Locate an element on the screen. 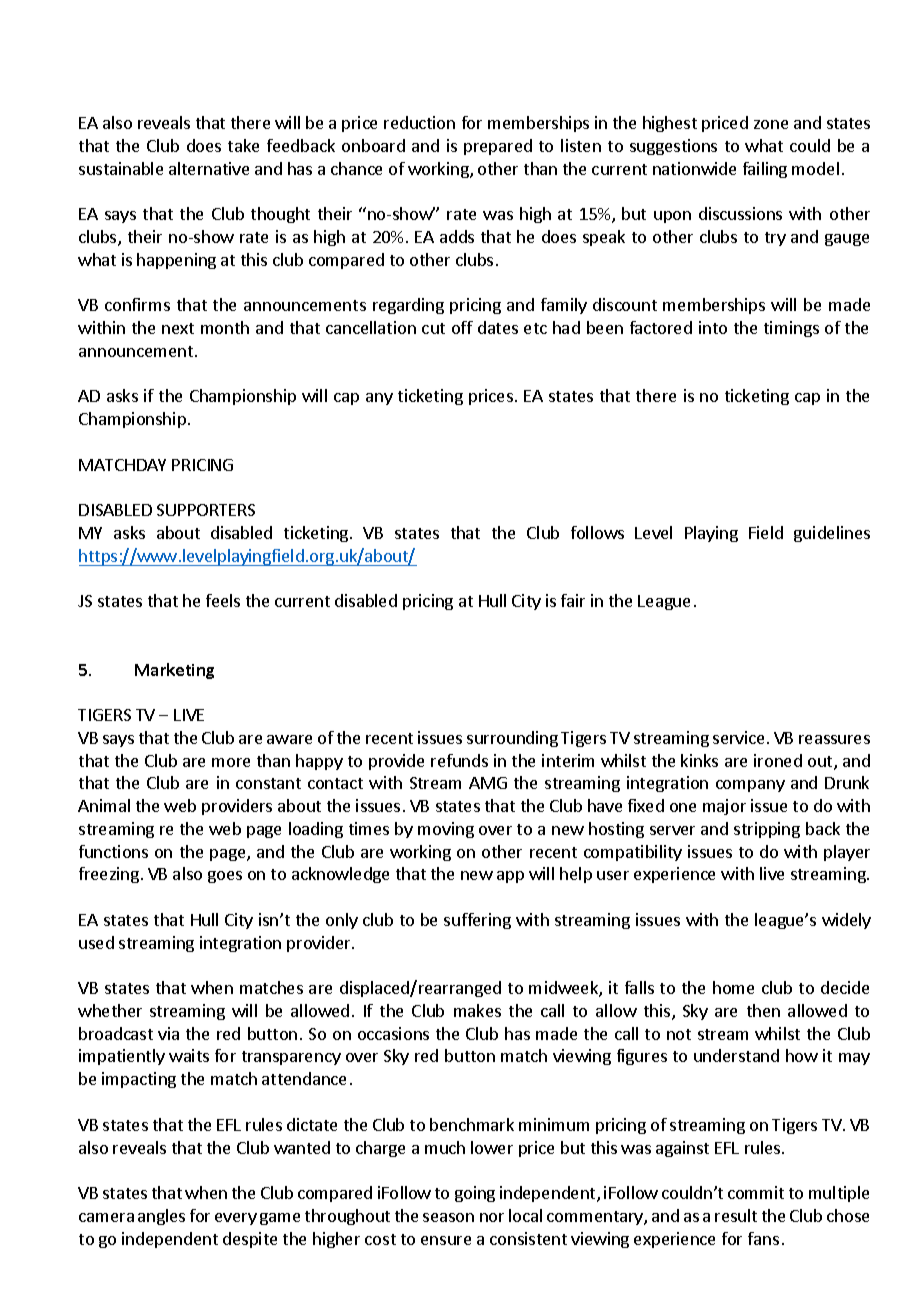 The height and width of the screenshot is (1308, 924). moving is located at coordinates (446, 830).
